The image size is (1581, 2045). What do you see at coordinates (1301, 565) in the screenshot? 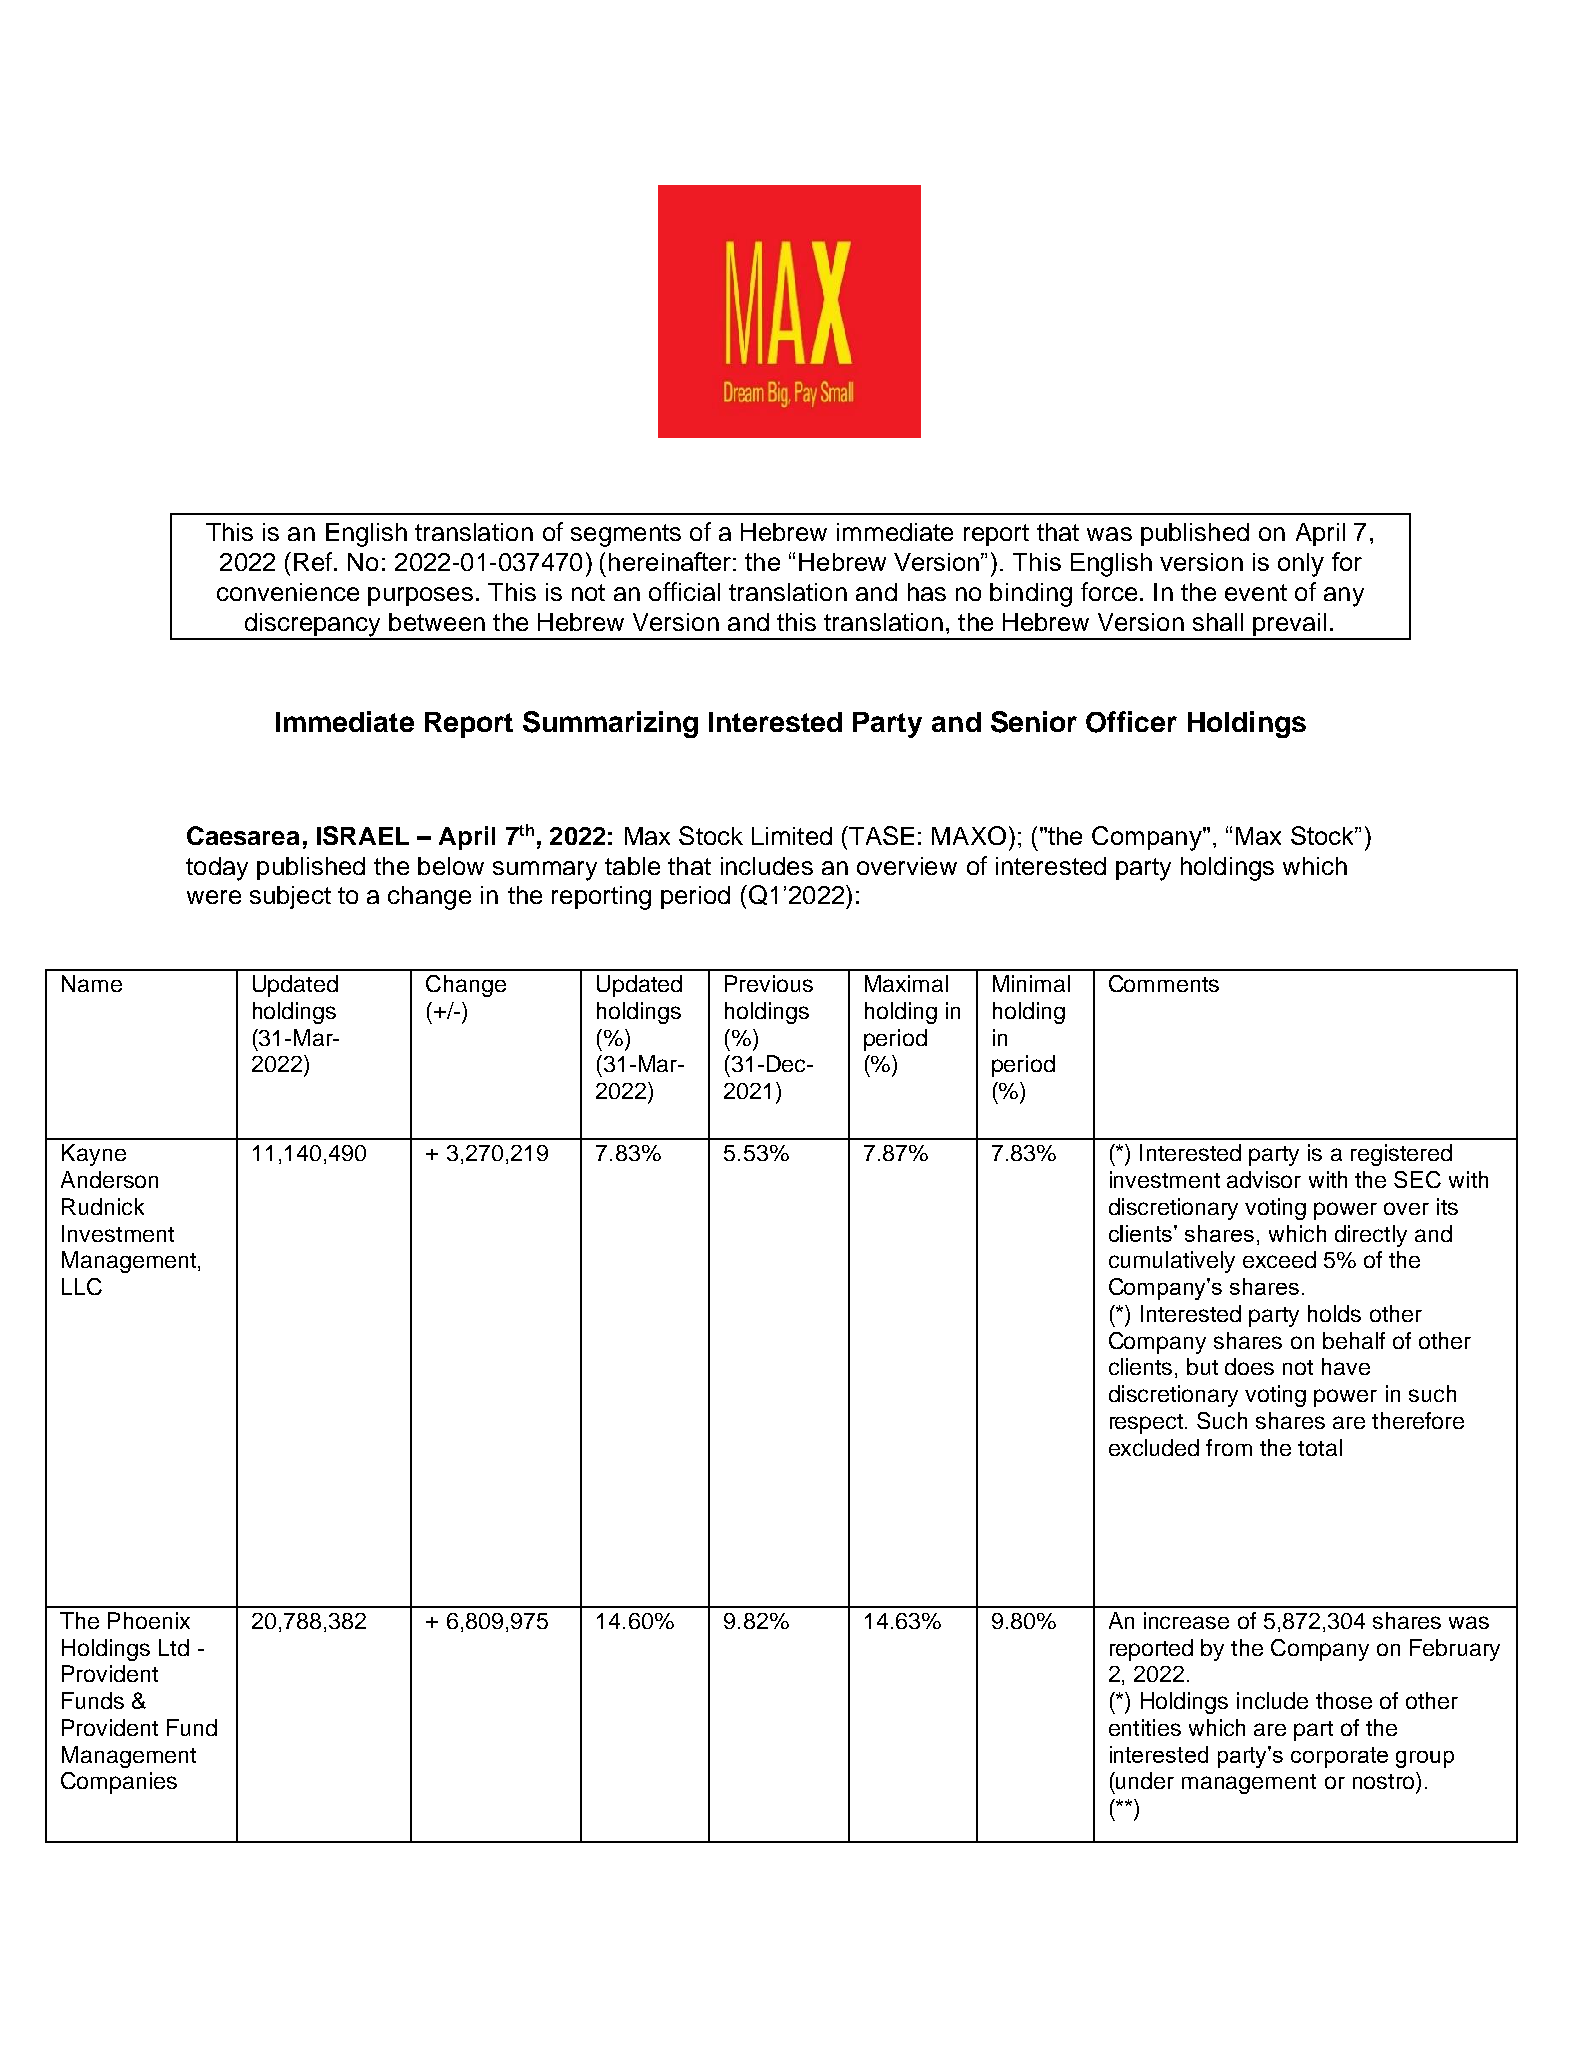
I see `only` at bounding box center [1301, 565].
